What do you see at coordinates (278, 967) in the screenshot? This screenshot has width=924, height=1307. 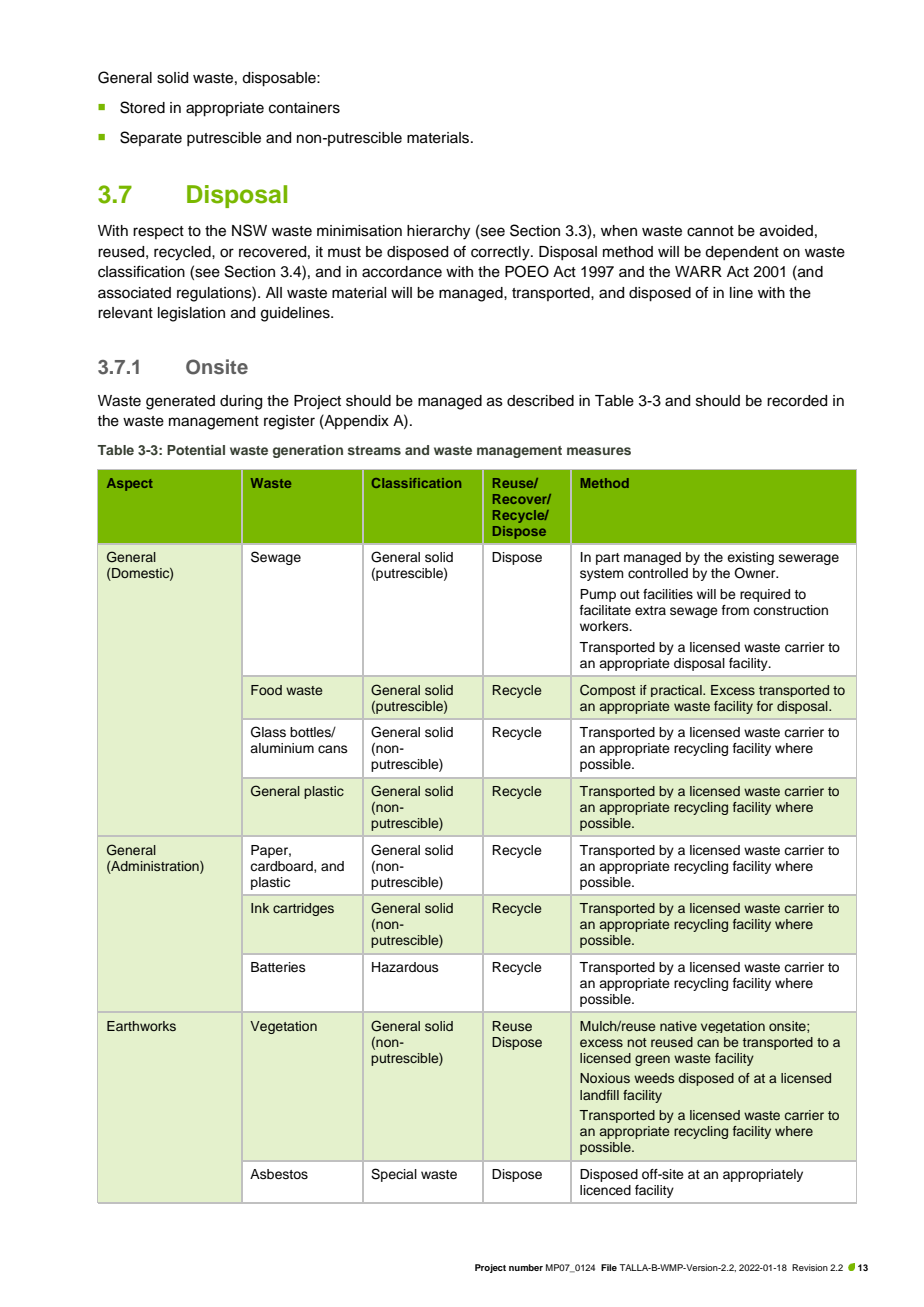 I see `Batteries` at bounding box center [278, 967].
